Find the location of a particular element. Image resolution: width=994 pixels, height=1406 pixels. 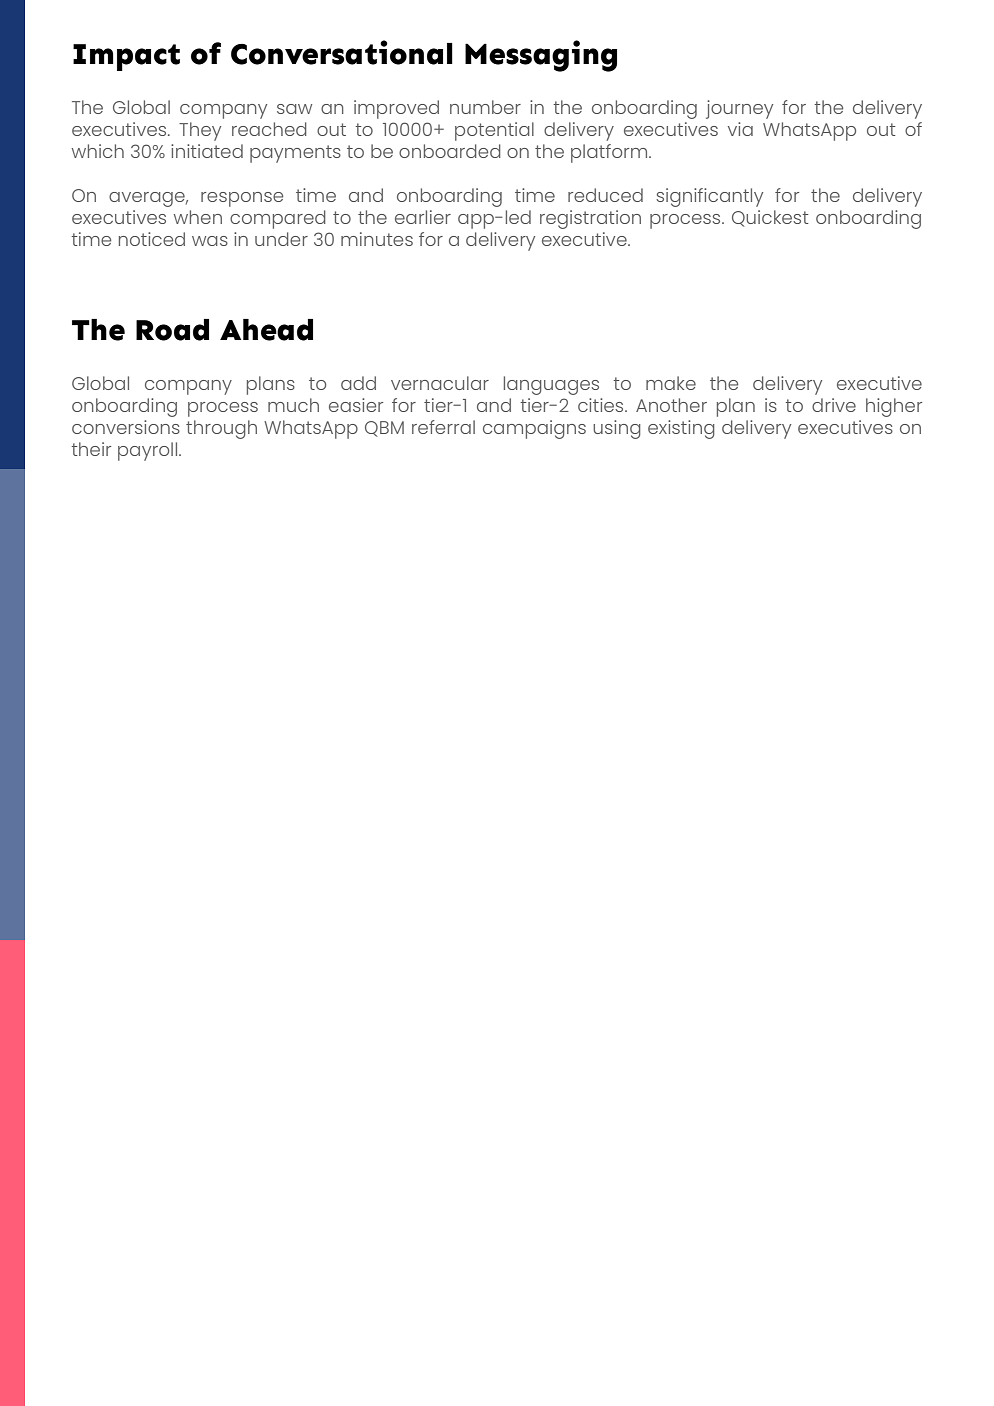

Impact is located at coordinates (126, 57).
